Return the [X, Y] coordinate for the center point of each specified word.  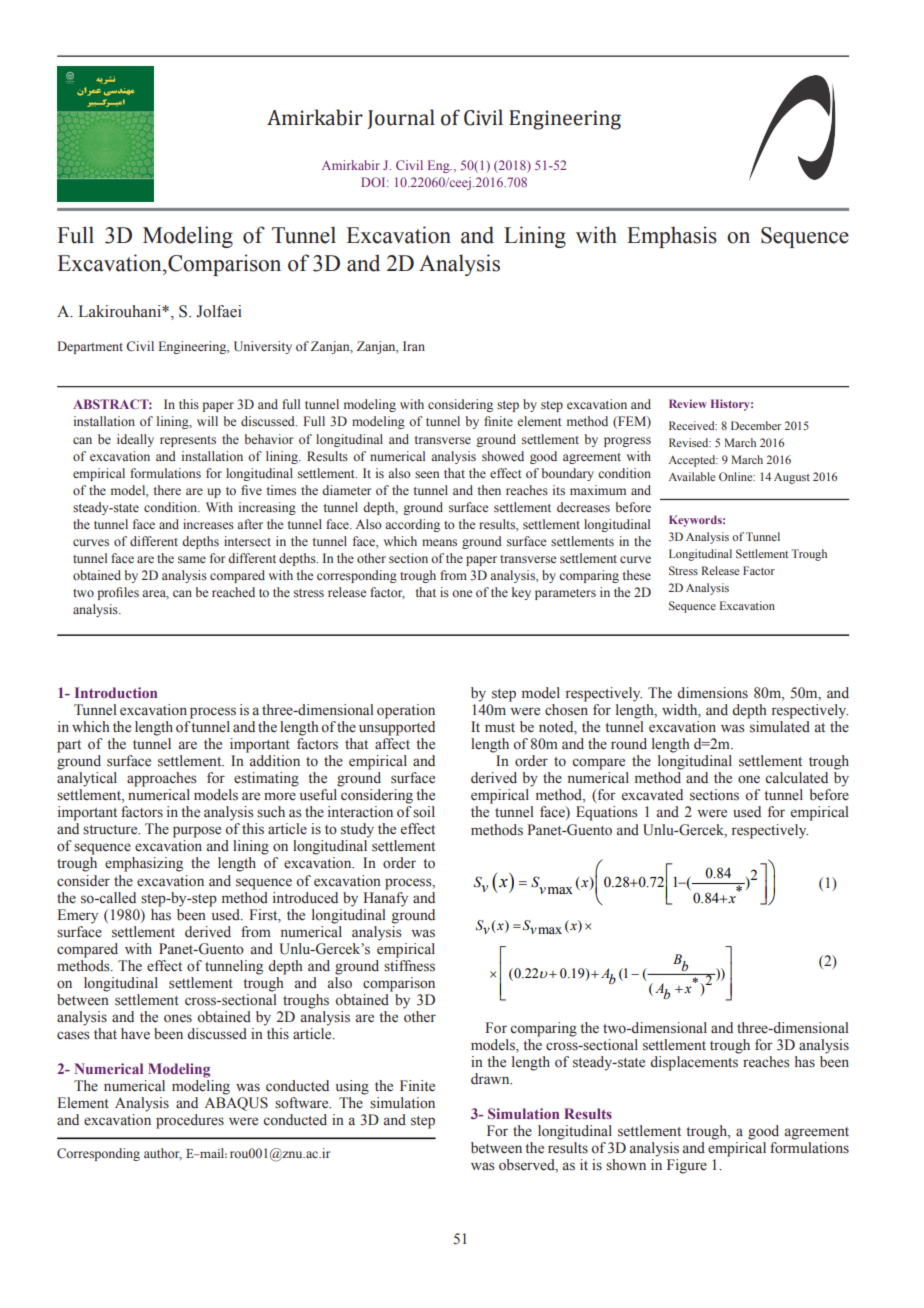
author [163, 1154]
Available [692, 476]
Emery [77, 916]
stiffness [409, 966]
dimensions [712, 693]
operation [406, 711]
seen [427, 474]
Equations [606, 813]
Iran [414, 346]
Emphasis [672, 237]
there [167, 490]
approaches [161, 779]
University [263, 347]
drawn [491, 1078]
